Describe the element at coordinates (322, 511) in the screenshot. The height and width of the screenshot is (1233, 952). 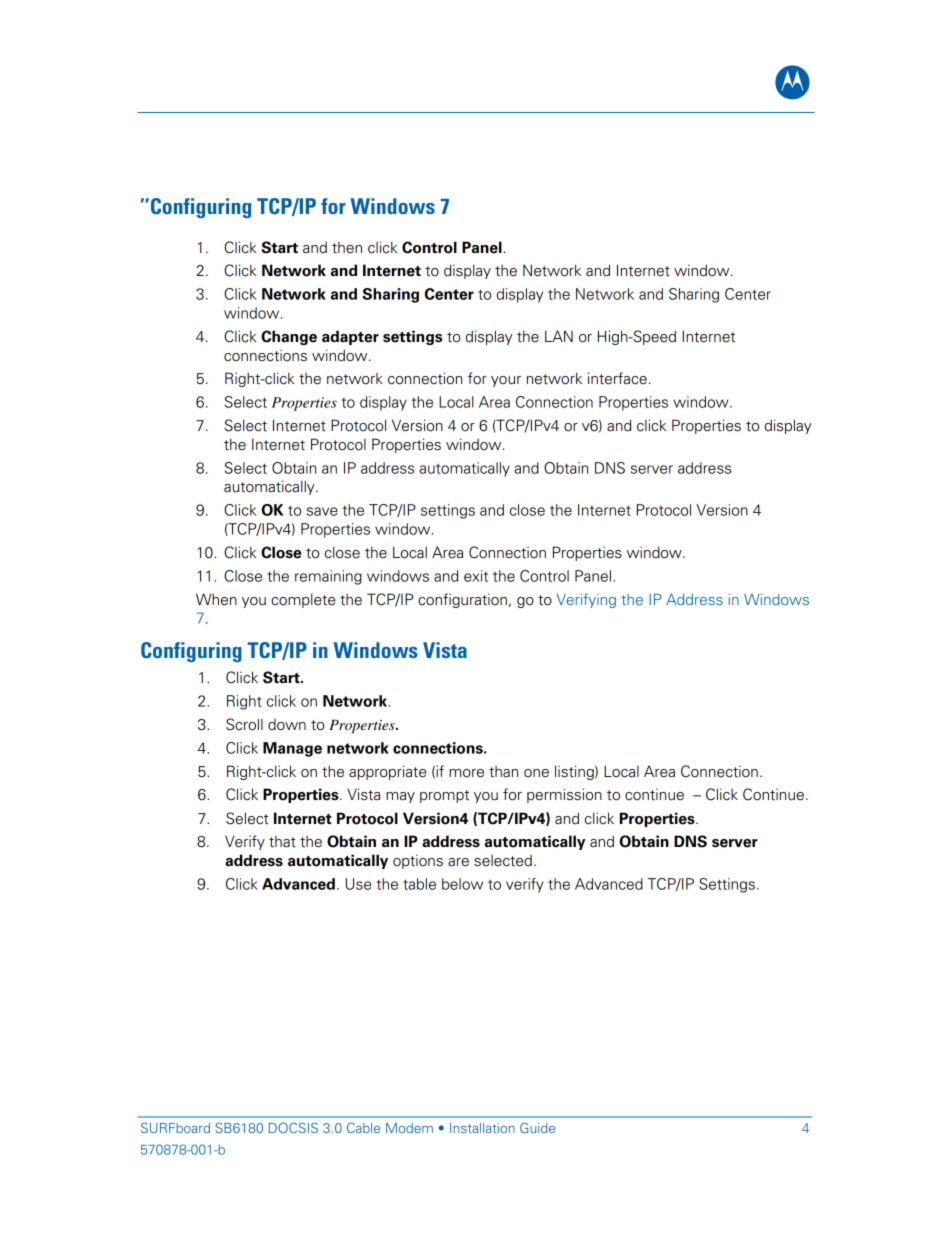
I see `save` at that location.
